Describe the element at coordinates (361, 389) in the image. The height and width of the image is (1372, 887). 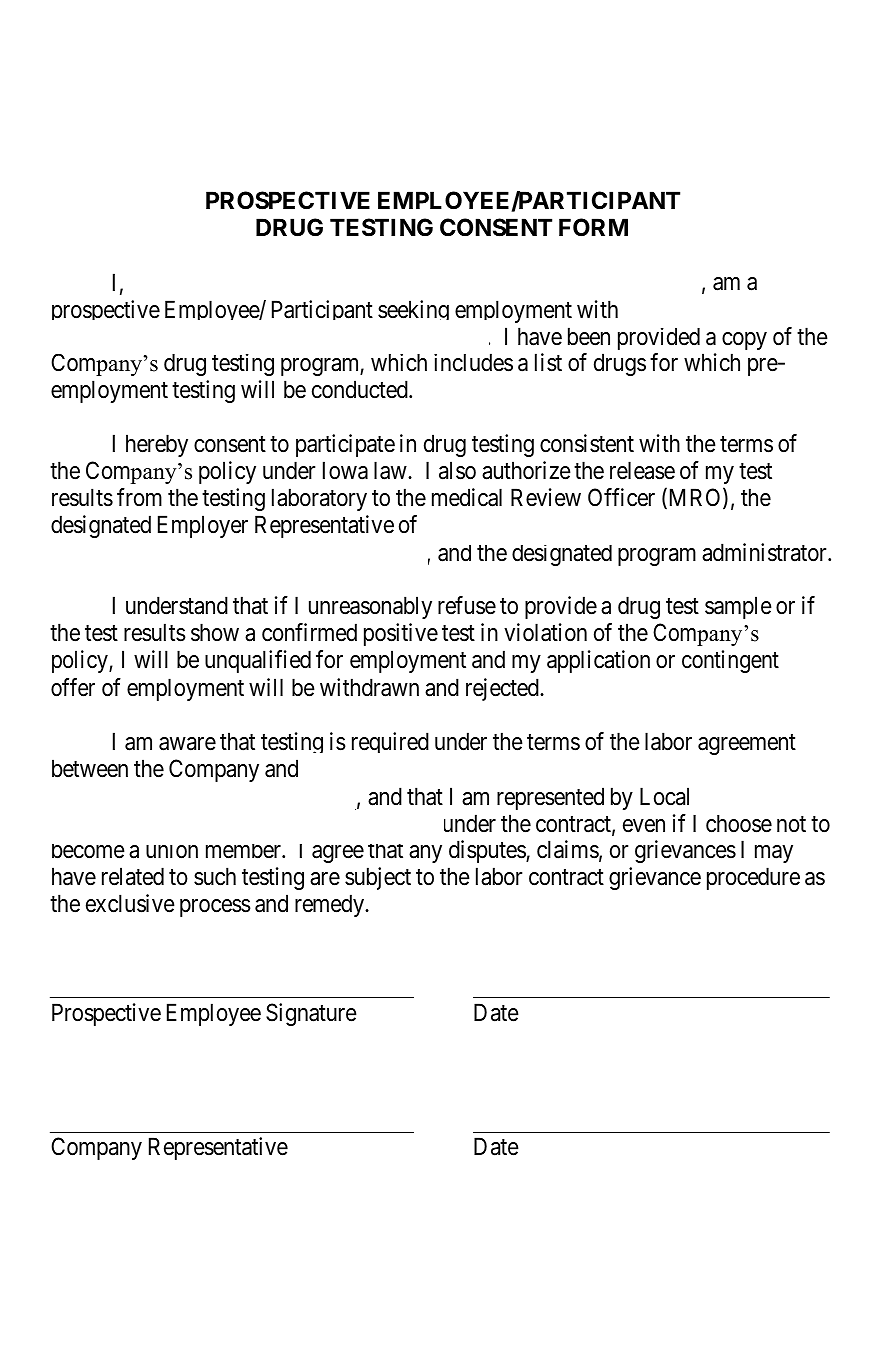
I see `conducted` at that location.
